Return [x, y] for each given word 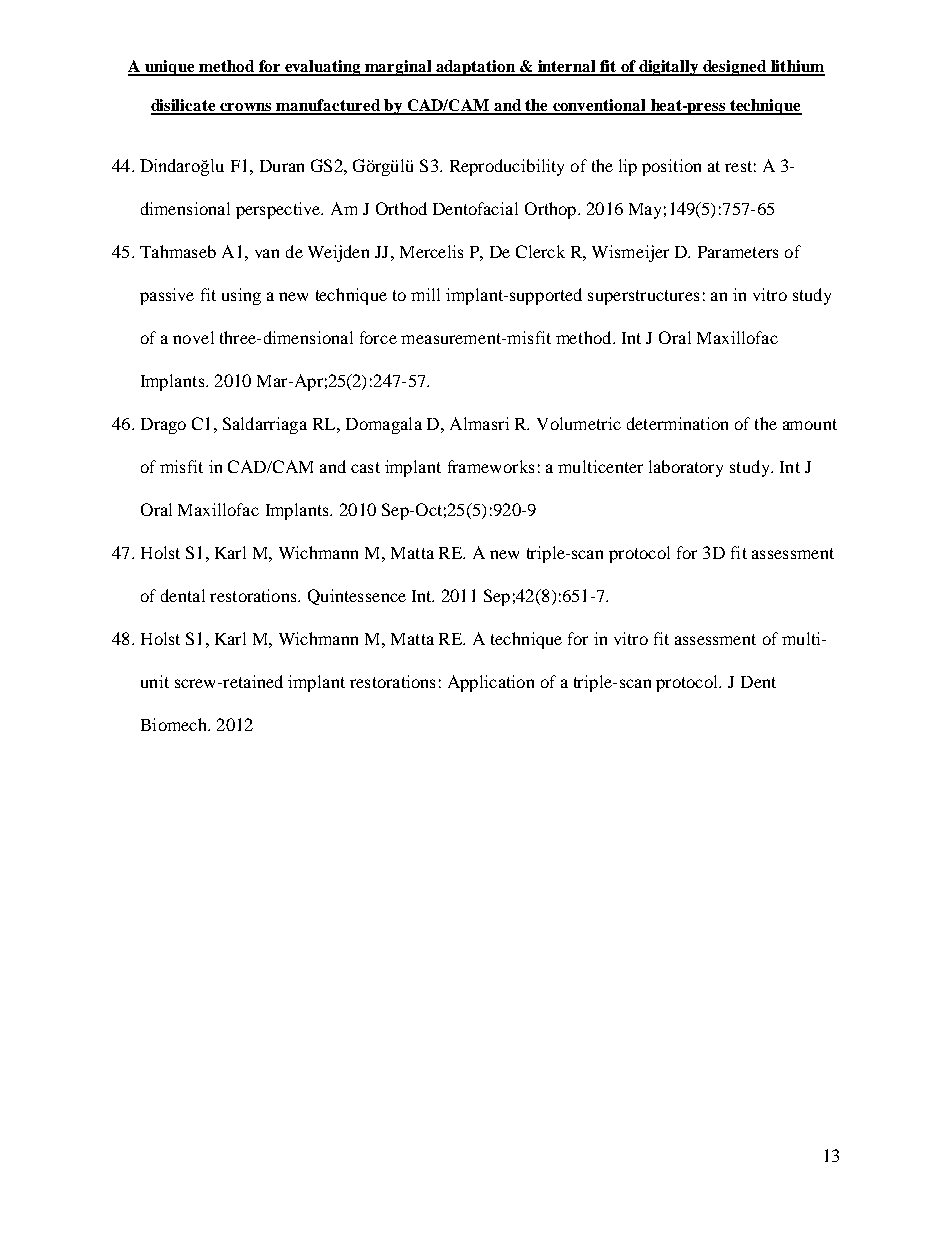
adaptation [475, 68]
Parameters [738, 252]
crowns [246, 108]
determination [677, 423]
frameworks [491, 466]
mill [425, 294]
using [241, 296]
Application [491, 683]
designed [735, 68]
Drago [163, 426]
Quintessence [357, 597]
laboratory [686, 468]
